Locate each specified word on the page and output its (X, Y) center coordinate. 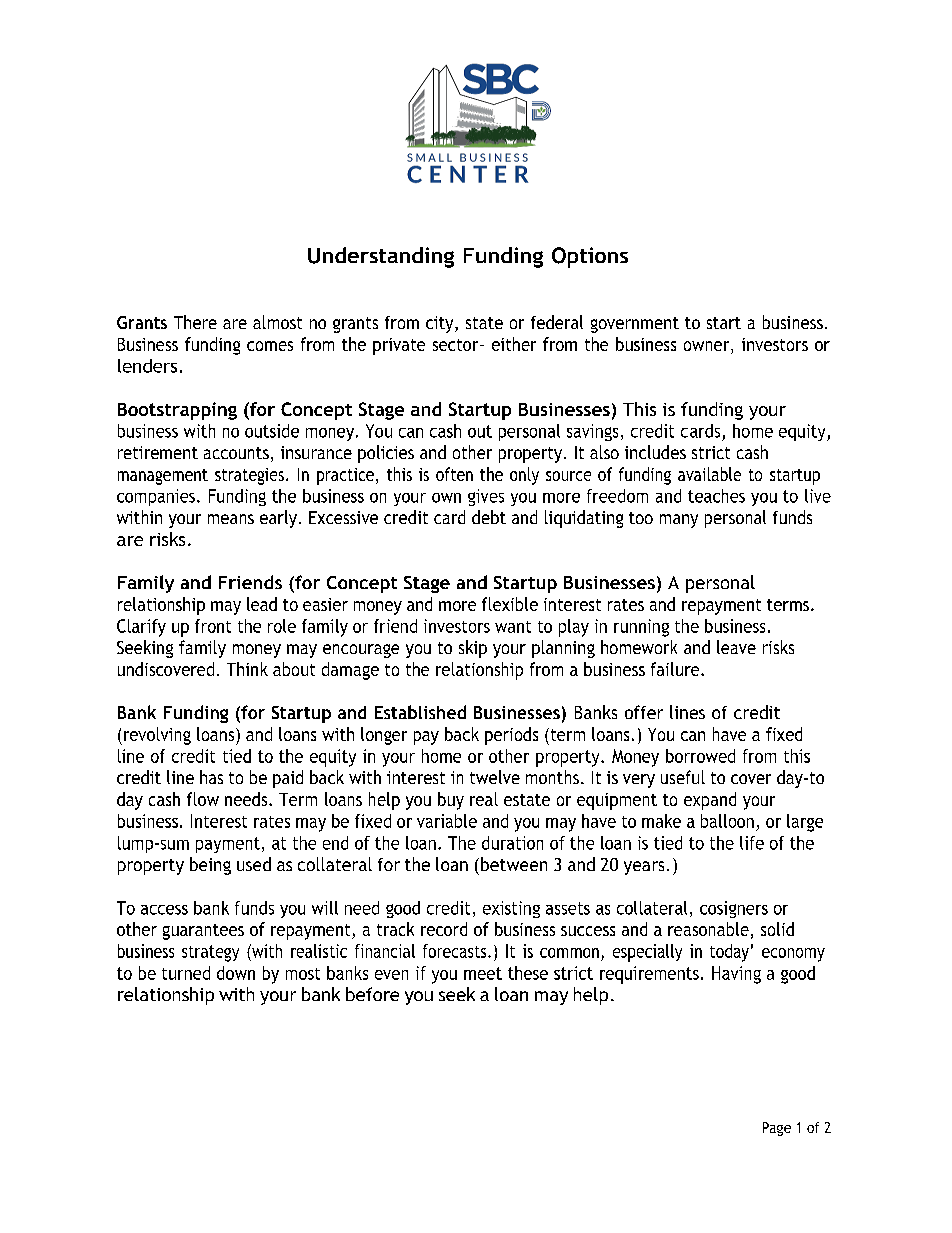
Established (420, 712)
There (195, 322)
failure (676, 669)
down (236, 973)
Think (247, 669)
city (441, 324)
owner (708, 347)
